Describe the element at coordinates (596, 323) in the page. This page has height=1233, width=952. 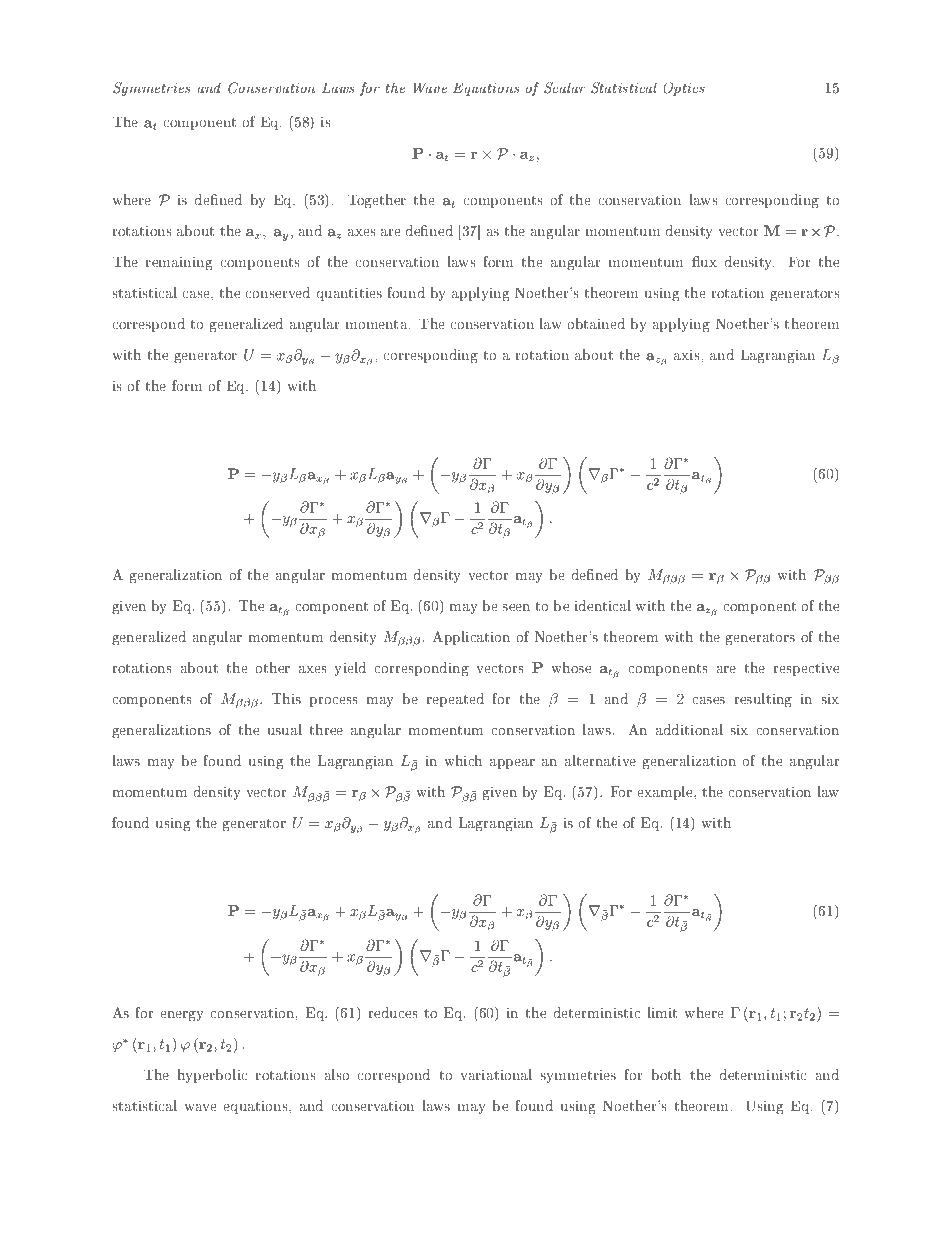
I see `obtained` at that location.
